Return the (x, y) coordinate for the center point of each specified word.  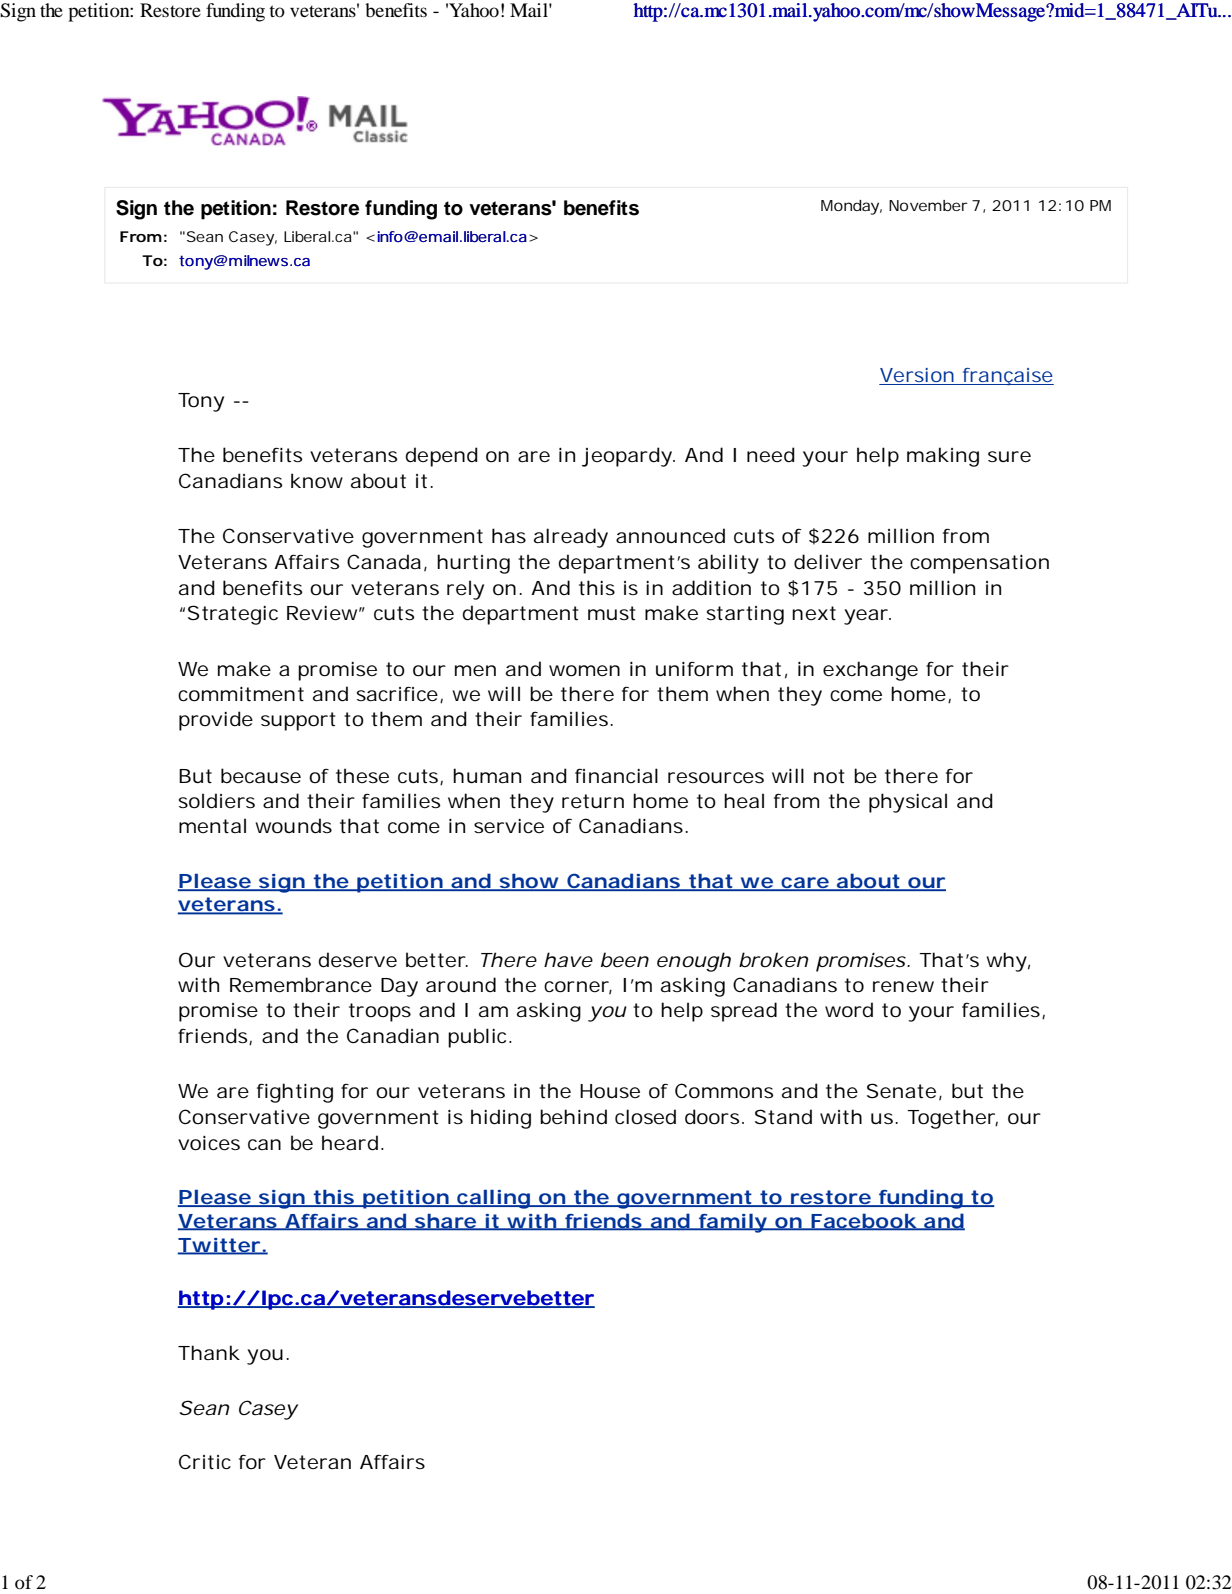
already (571, 538)
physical (908, 803)
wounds (294, 826)
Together (952, 1119)
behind (573, 1117)
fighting (295, 1093)
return (593, 801)
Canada (384, 562)
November (928, 205)
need (771, 455)
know (317, 481)
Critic (205, 1462)
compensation (979, 564)
